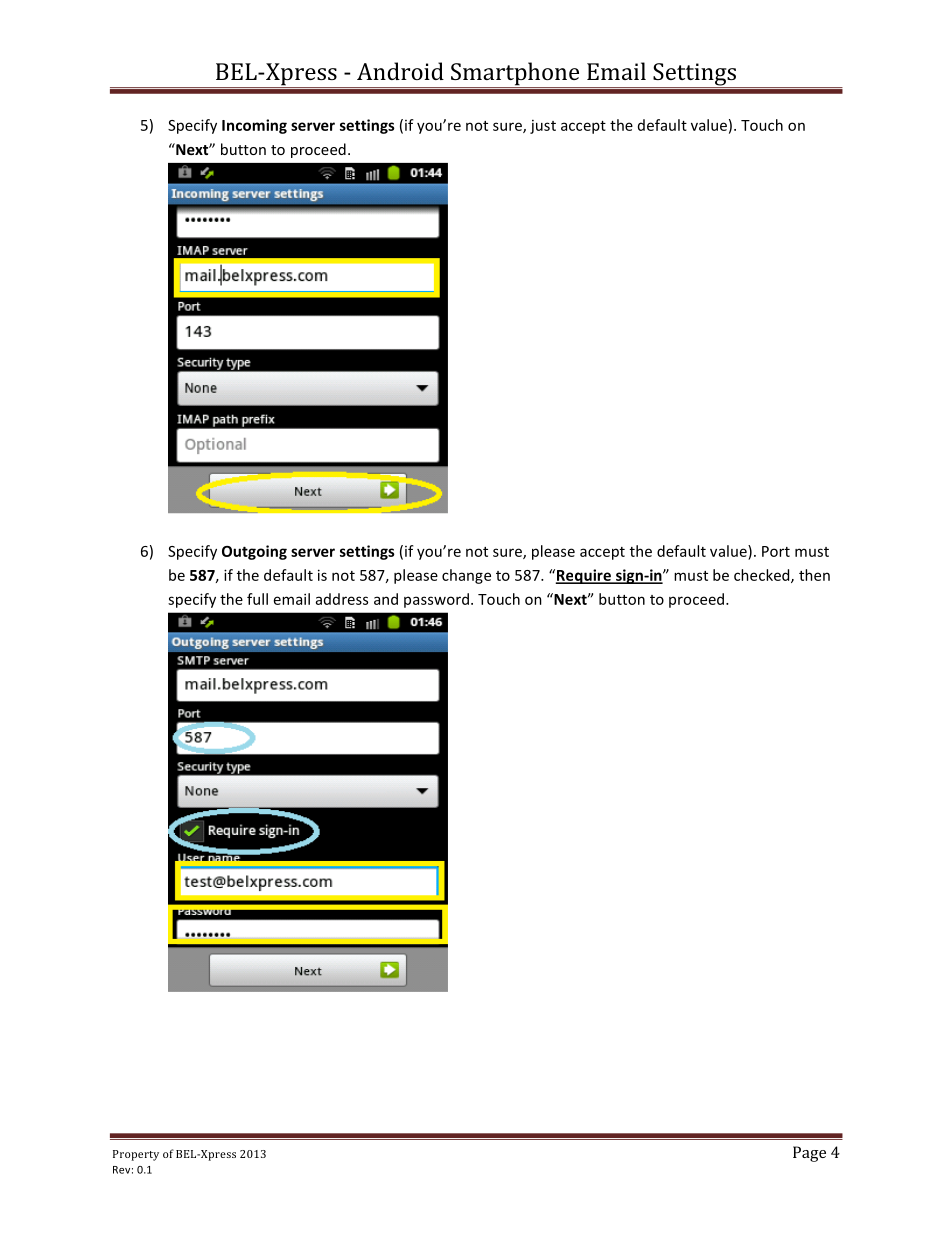 The width and height of the page is (952, 1233). I want to click on Property, so click(136, 1155).
